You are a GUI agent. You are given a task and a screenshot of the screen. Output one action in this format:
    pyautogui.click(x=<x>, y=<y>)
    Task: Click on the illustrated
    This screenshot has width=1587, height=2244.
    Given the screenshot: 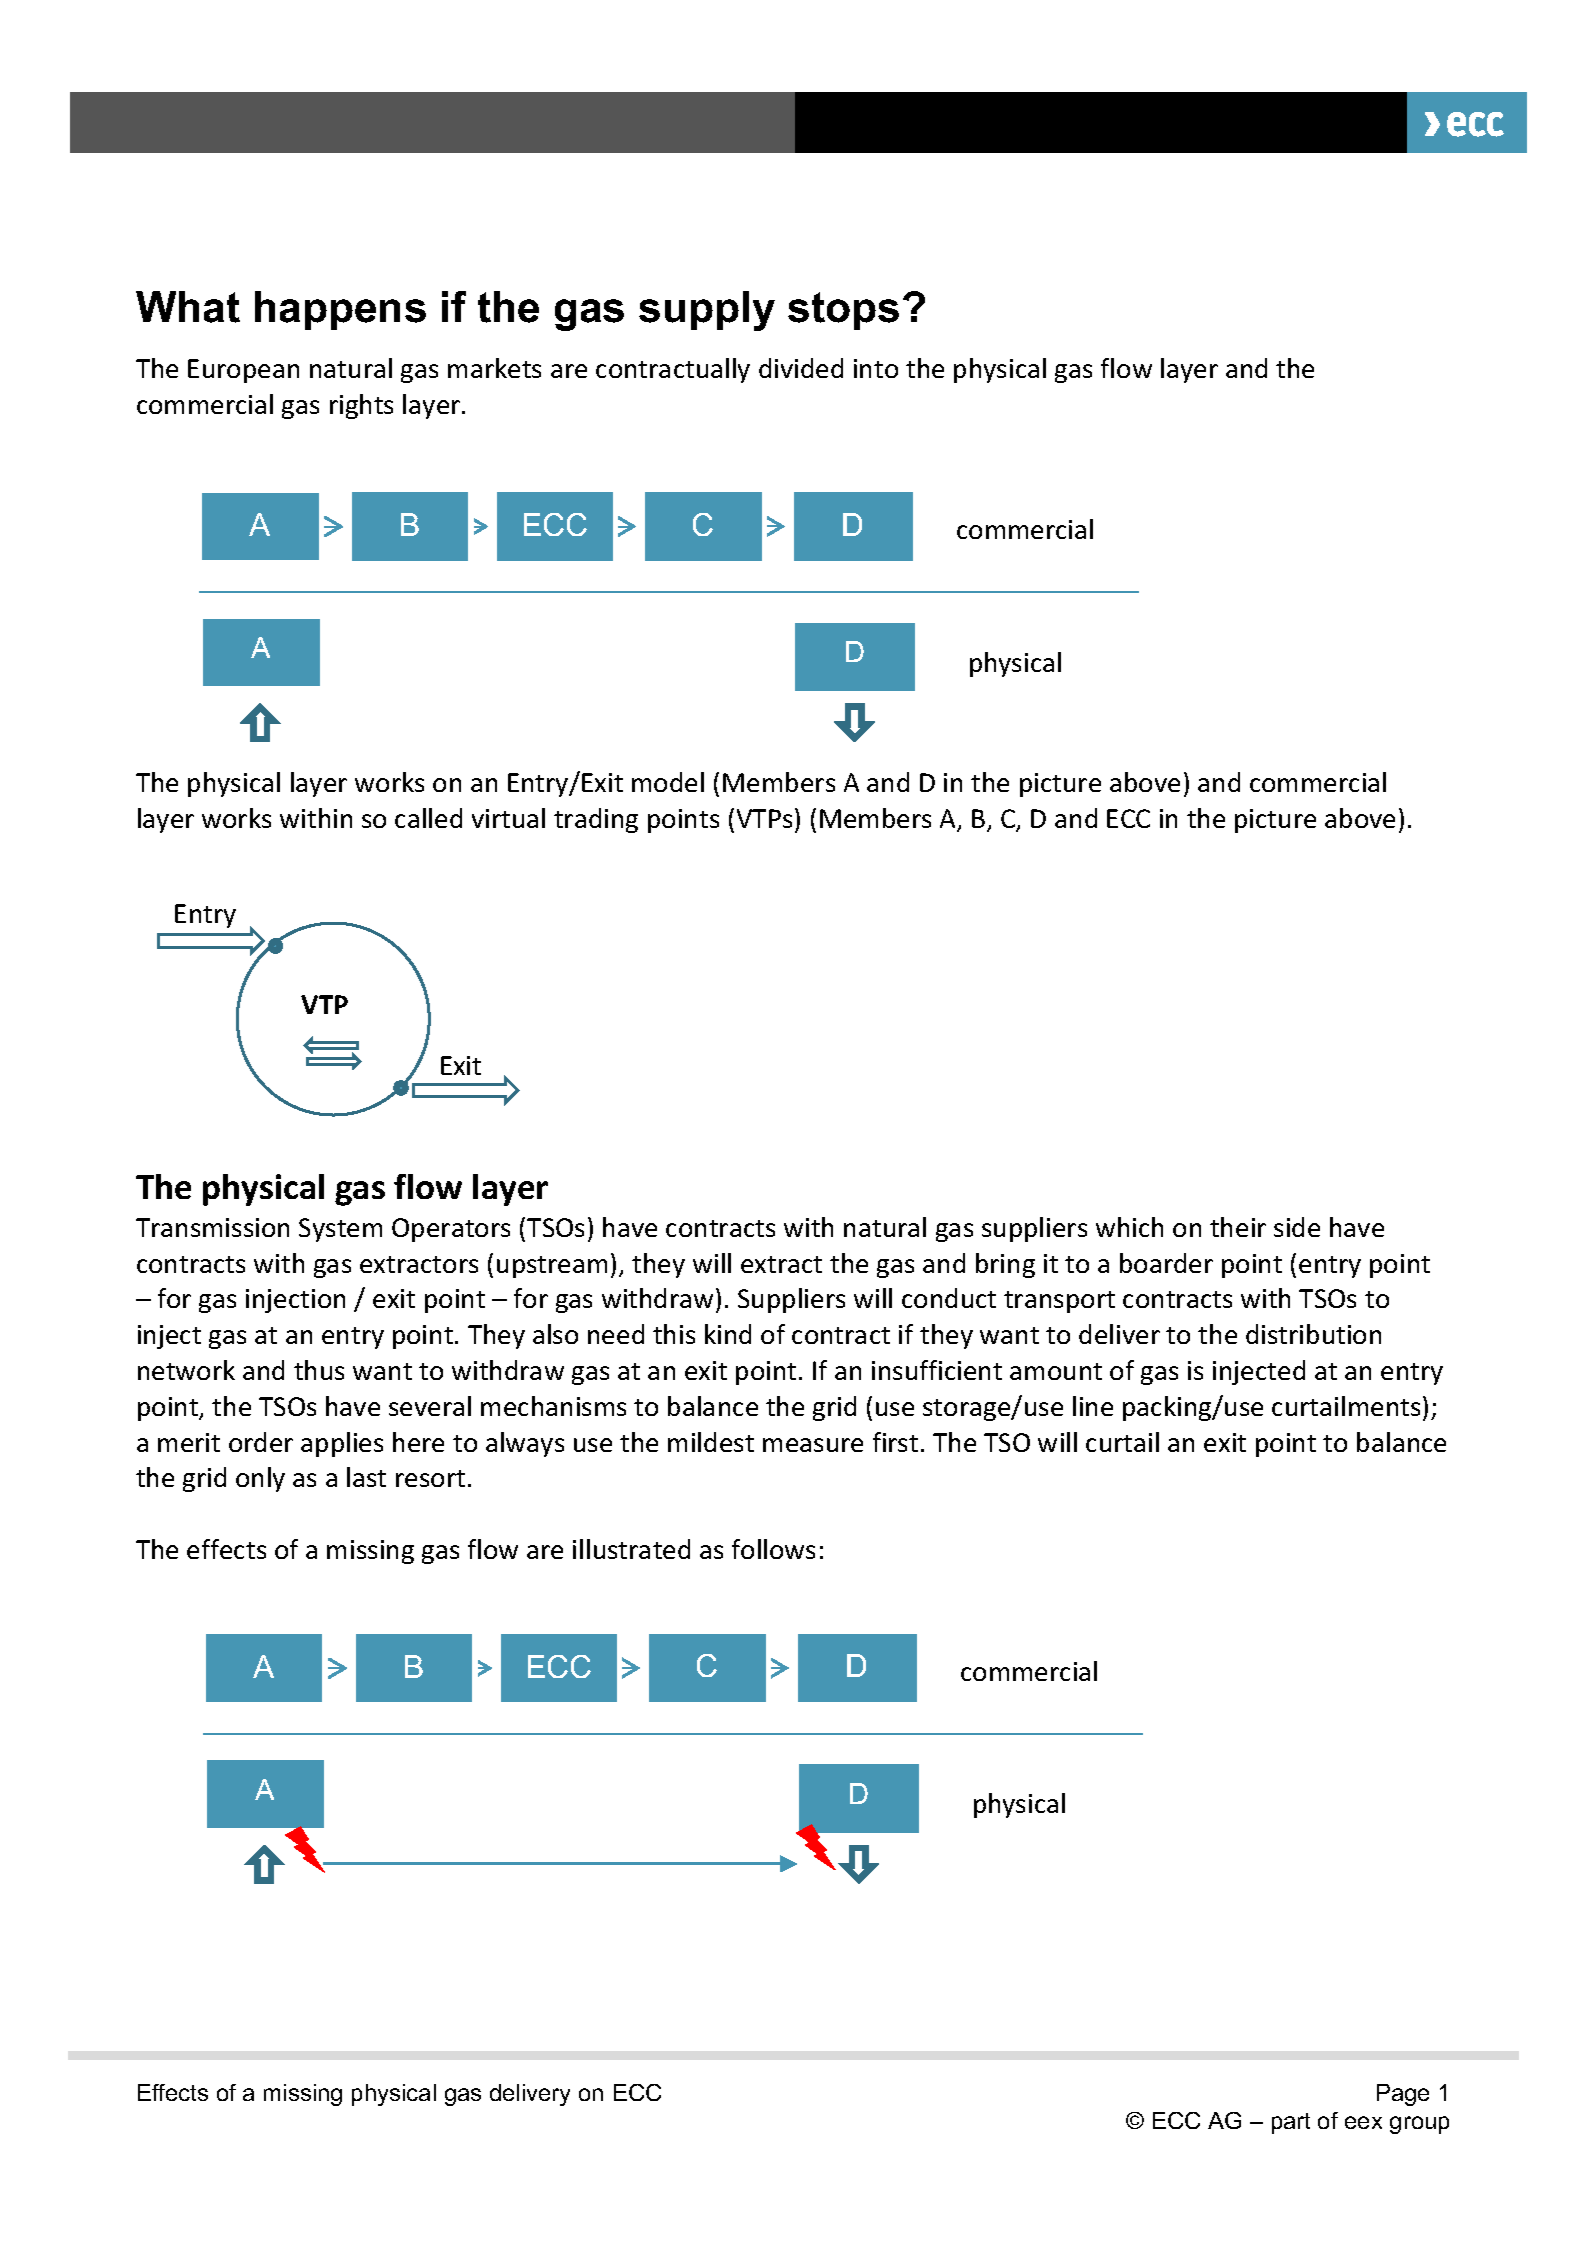 What is the action you would take?
    pyautogui.click(x=631, y=1549)
